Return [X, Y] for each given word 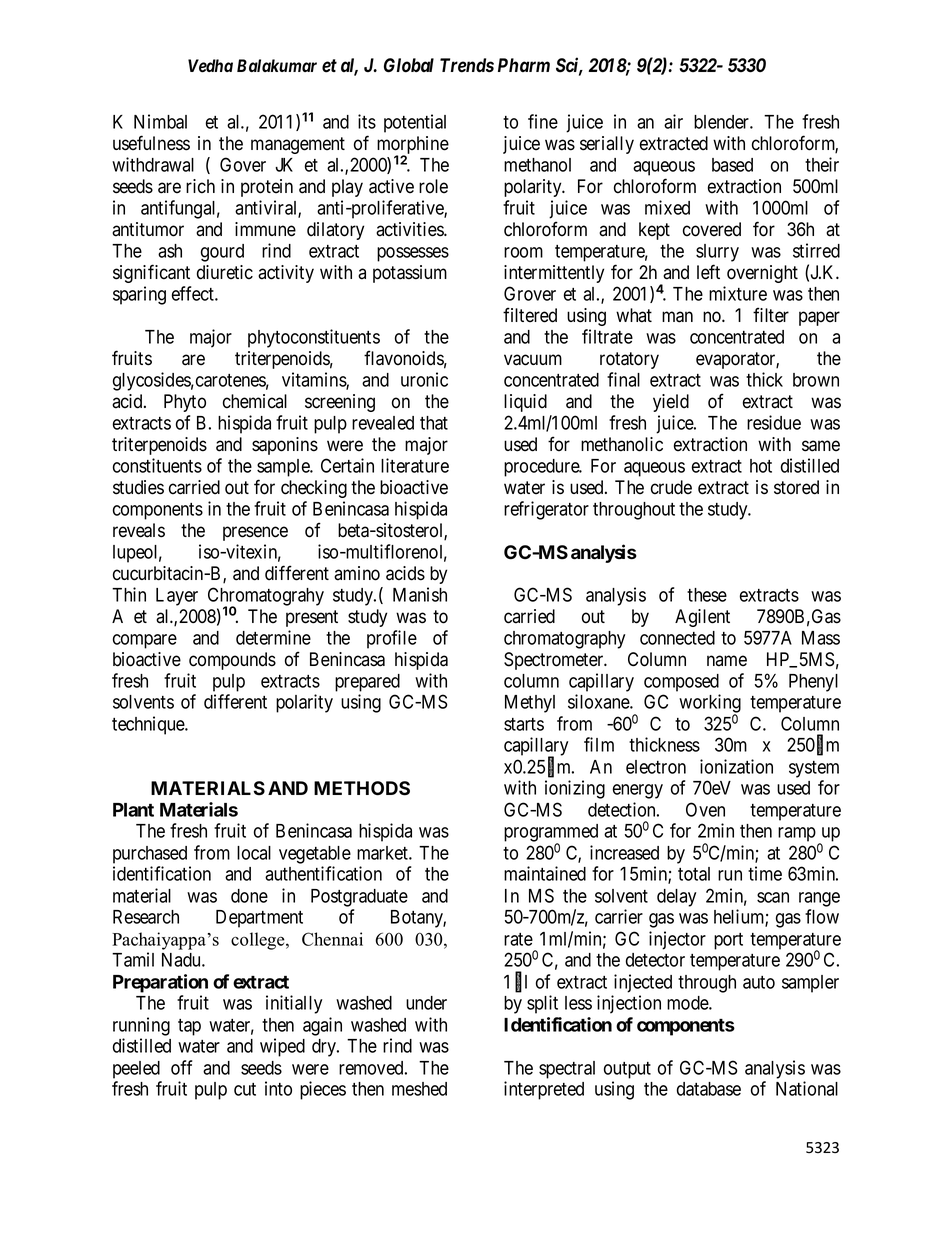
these [707, 595]
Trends [467, 65]
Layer [177, 597]
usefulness [151, 143]
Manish [420, 594]
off [181, 1067]
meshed [419, 1089]
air [673, 121]
